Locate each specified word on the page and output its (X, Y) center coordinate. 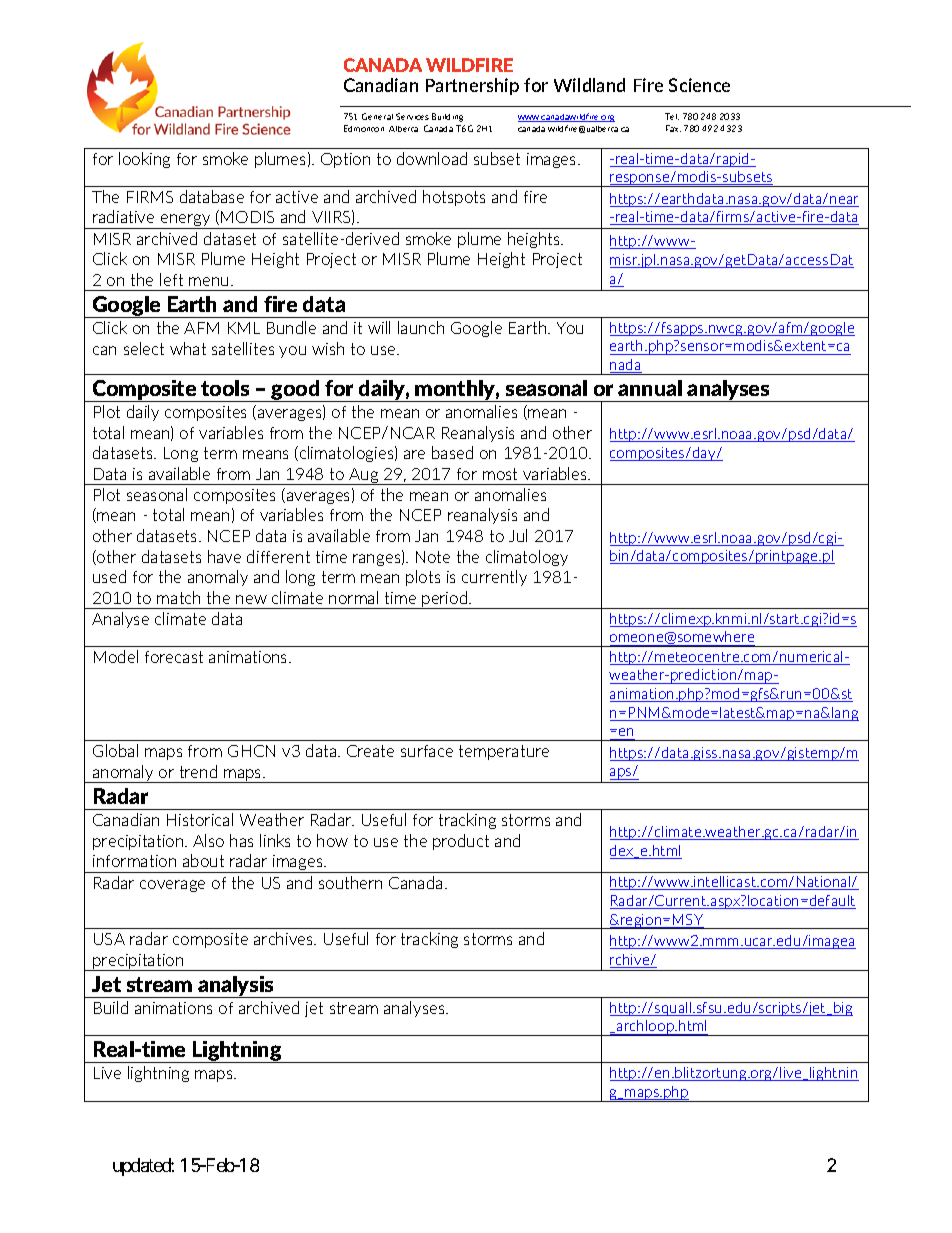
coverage (172, 886)
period (445, 600)
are (414, 454)
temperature (504, 752)
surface (427, 751)
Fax (673, 128)
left (171, 279)
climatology (527, 558)
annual (650, 388)
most (500, 474)
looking (144, 160)
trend (198, 771)
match (178, 597)
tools (225, 388)
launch (421, 327)
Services (412, 116)
